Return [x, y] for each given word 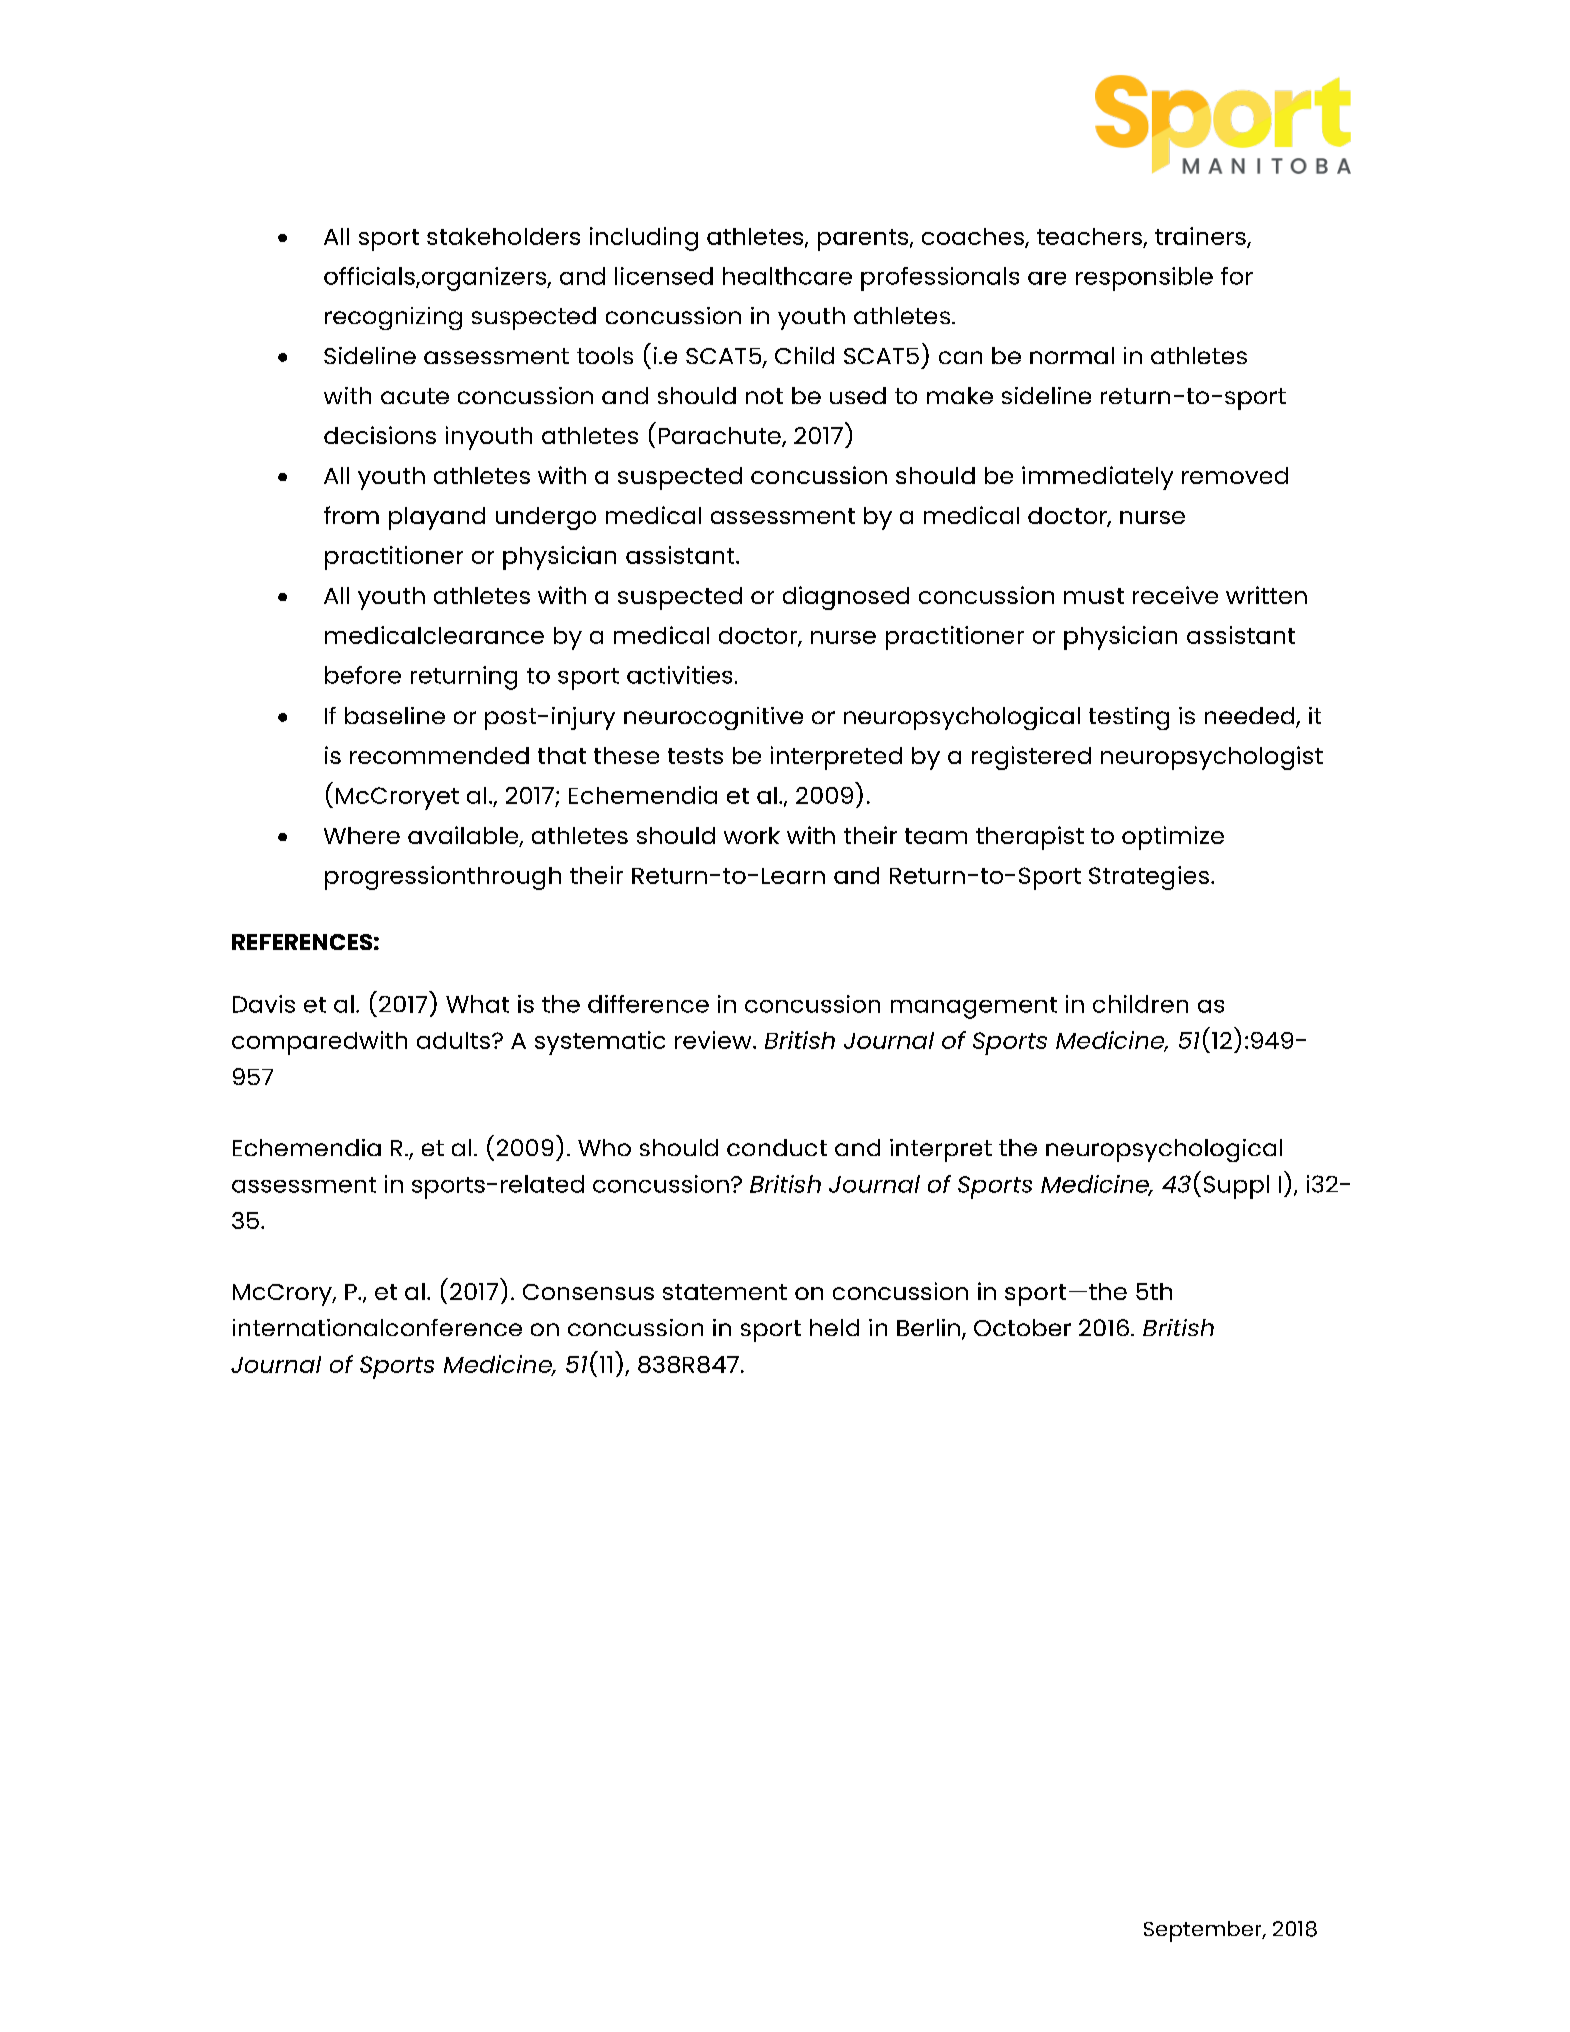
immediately [1097, 478]
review [714, 1040]
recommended [439, 755]
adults [453, 1040]
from [351, 515]
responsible [1144, 279]
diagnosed [846, 598]
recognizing [393, 318]
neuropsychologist [1212, 758]
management [974, 1008]
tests [695, 756]
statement [725, 1292]
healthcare [787, 276]
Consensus [588, 1292]
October [1022, 1327]
